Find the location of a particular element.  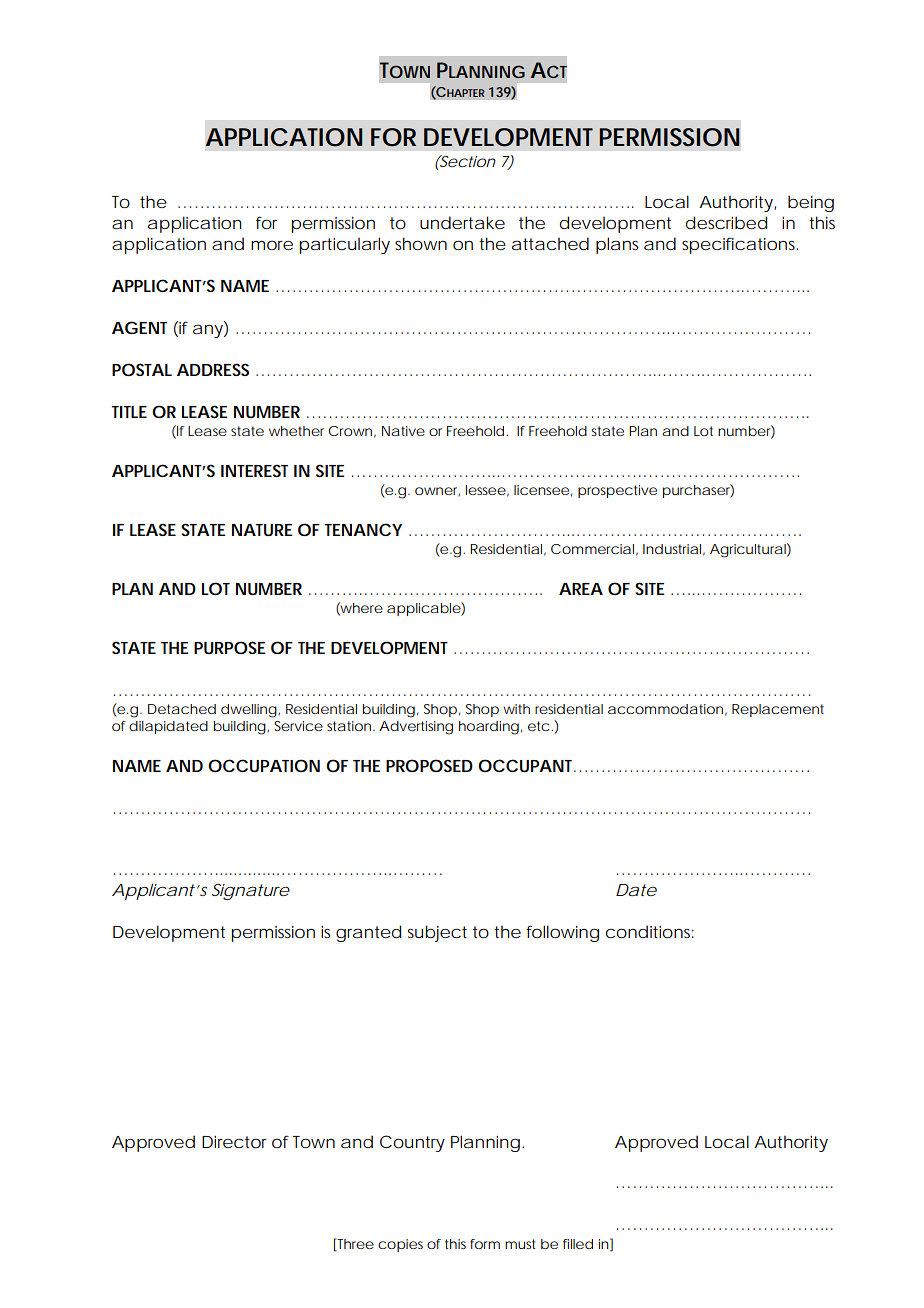

Director is located at coordinates (234, 1142).
